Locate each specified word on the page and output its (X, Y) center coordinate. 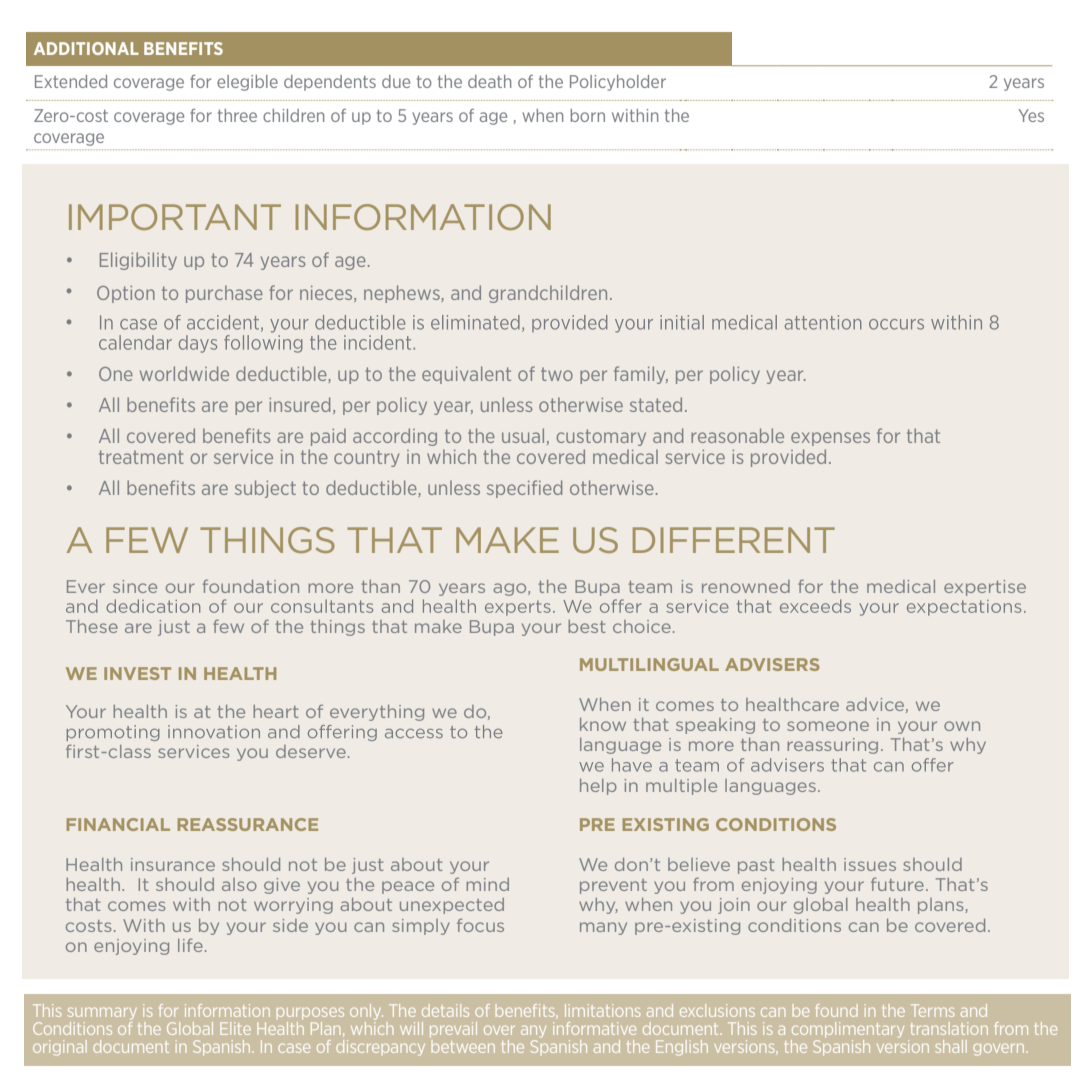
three (237, 115)
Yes (1031, 115)
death (489, 81)
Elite (235, 1028)
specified (524, 489)
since (135, 586)
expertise (985, 588)
